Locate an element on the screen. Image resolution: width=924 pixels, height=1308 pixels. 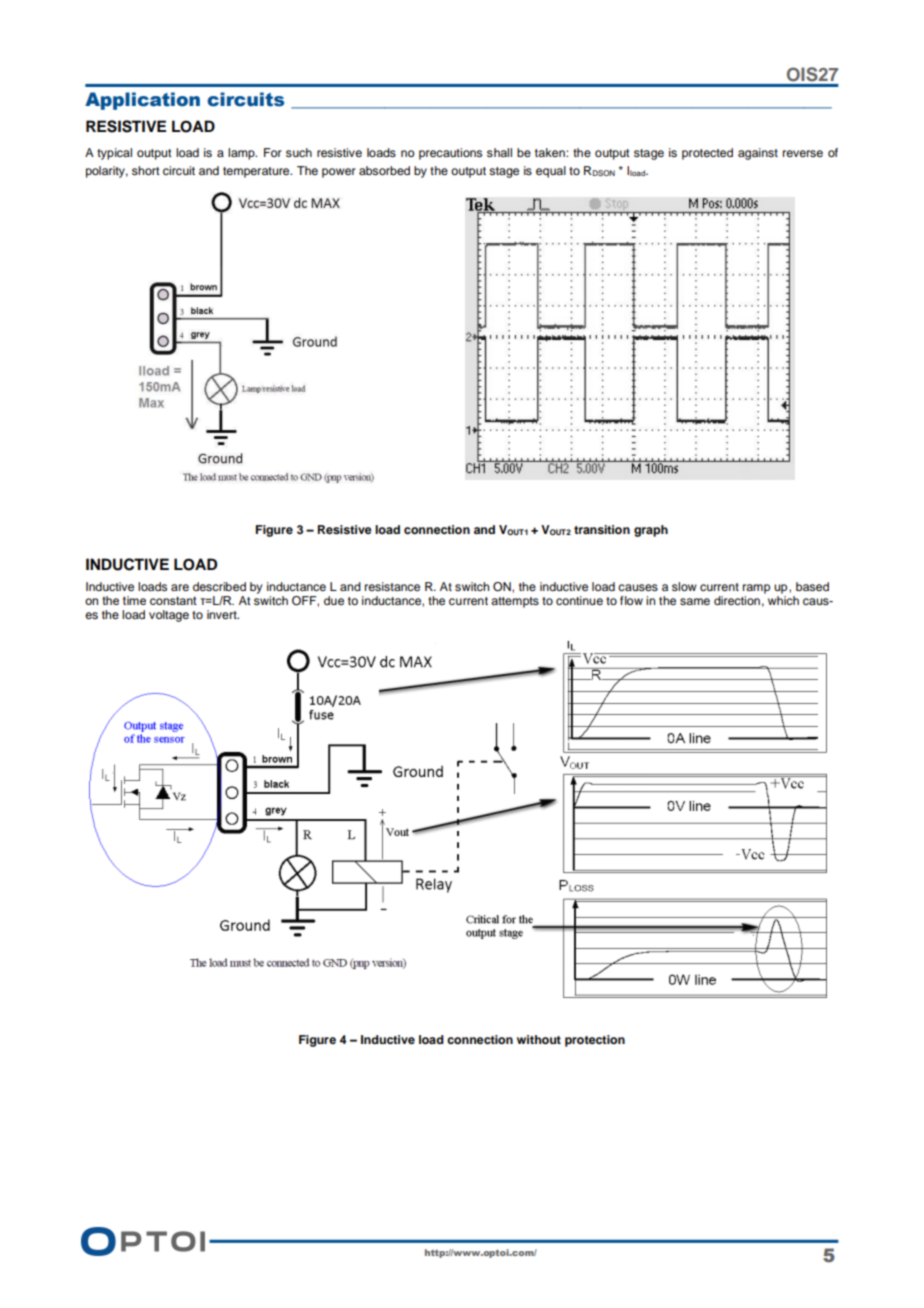
voltage is located at coordinates (169, 616).
